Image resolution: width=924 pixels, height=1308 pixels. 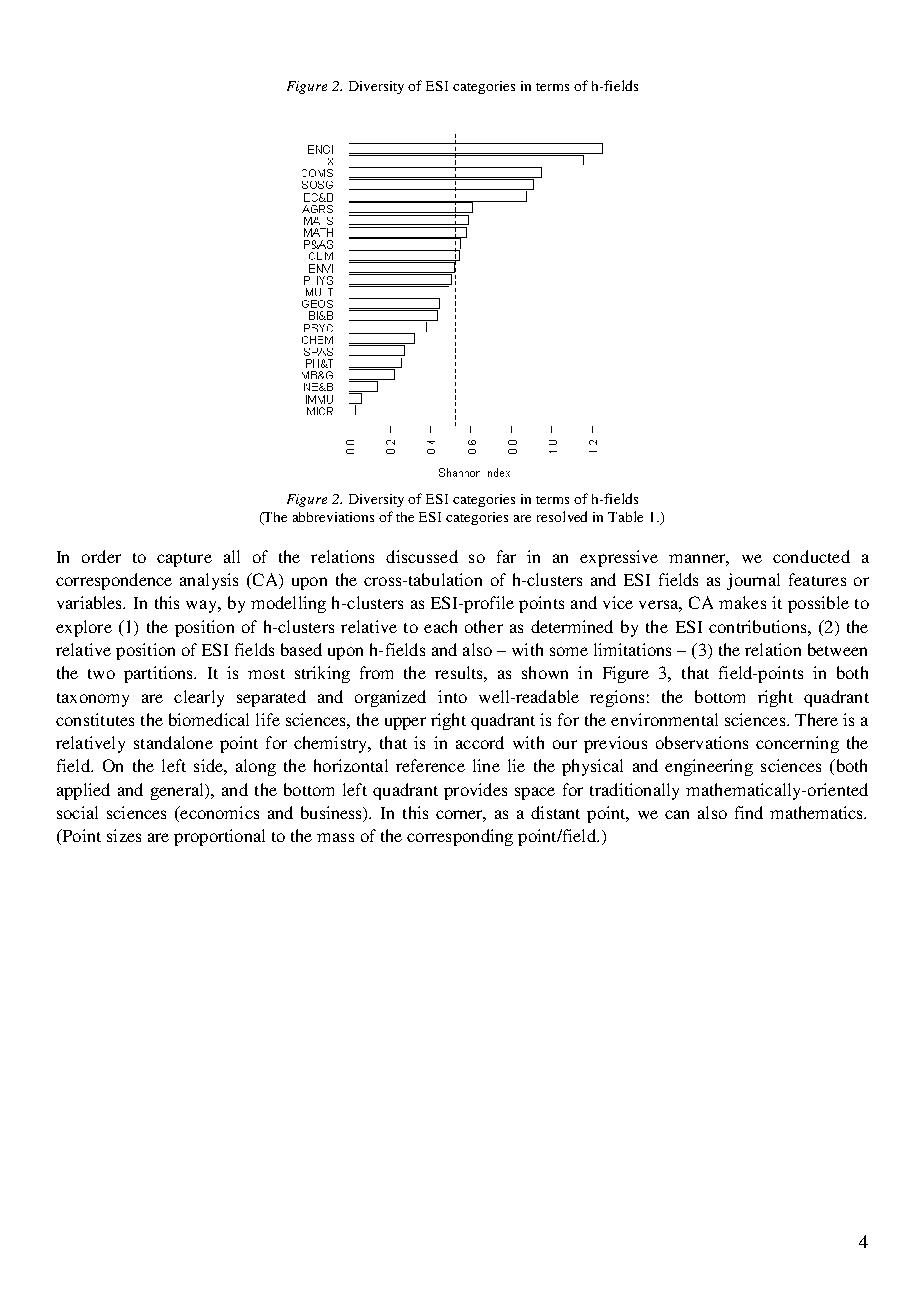 I want to click on between, so click(x=837, y=649).
